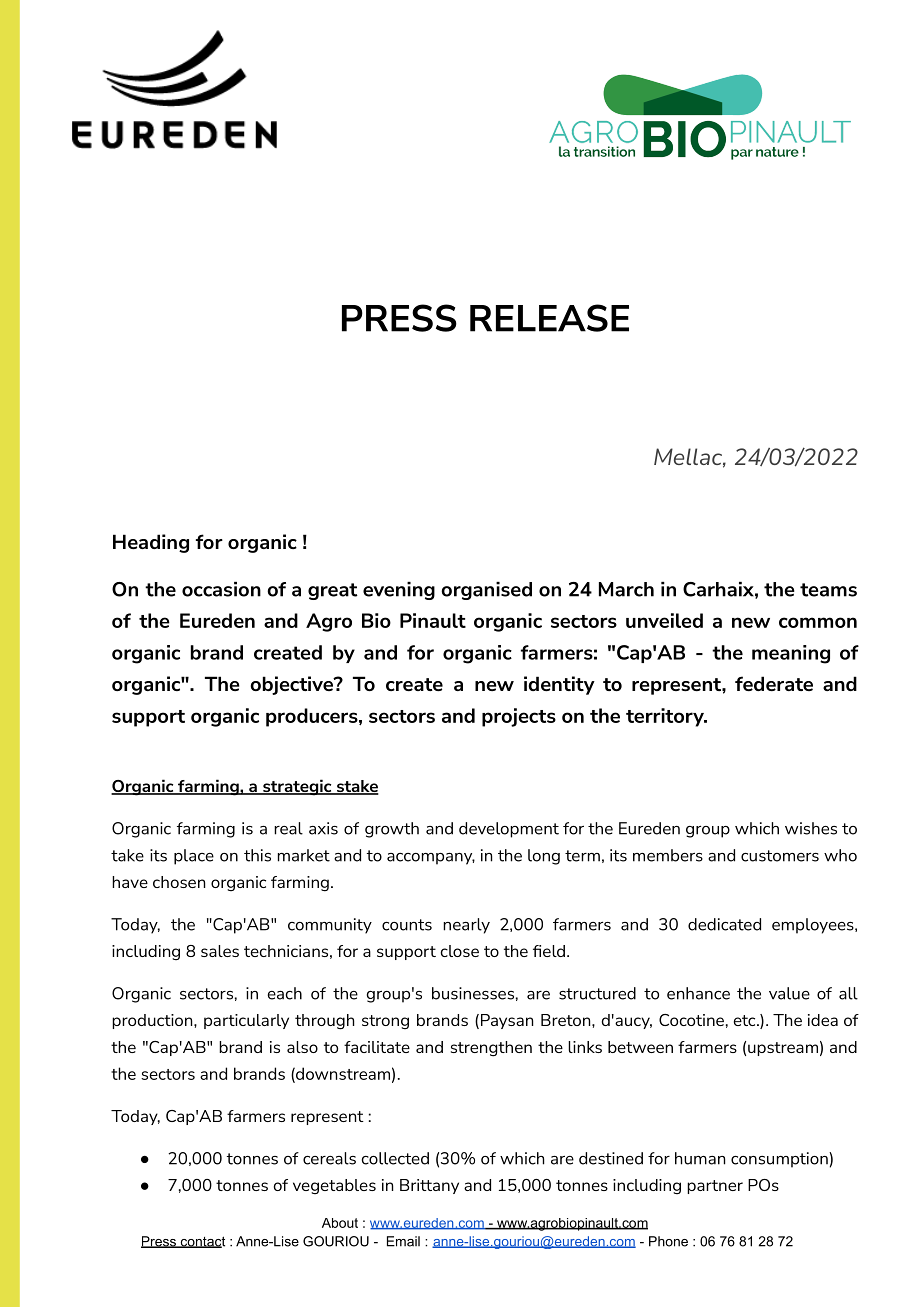 Image resolution: width=924 pixels, height=1307 pixels. What do you see at coordinates (715, 1187) in the screenshot?
I see `partner` at bounding box center [715, 1187].
